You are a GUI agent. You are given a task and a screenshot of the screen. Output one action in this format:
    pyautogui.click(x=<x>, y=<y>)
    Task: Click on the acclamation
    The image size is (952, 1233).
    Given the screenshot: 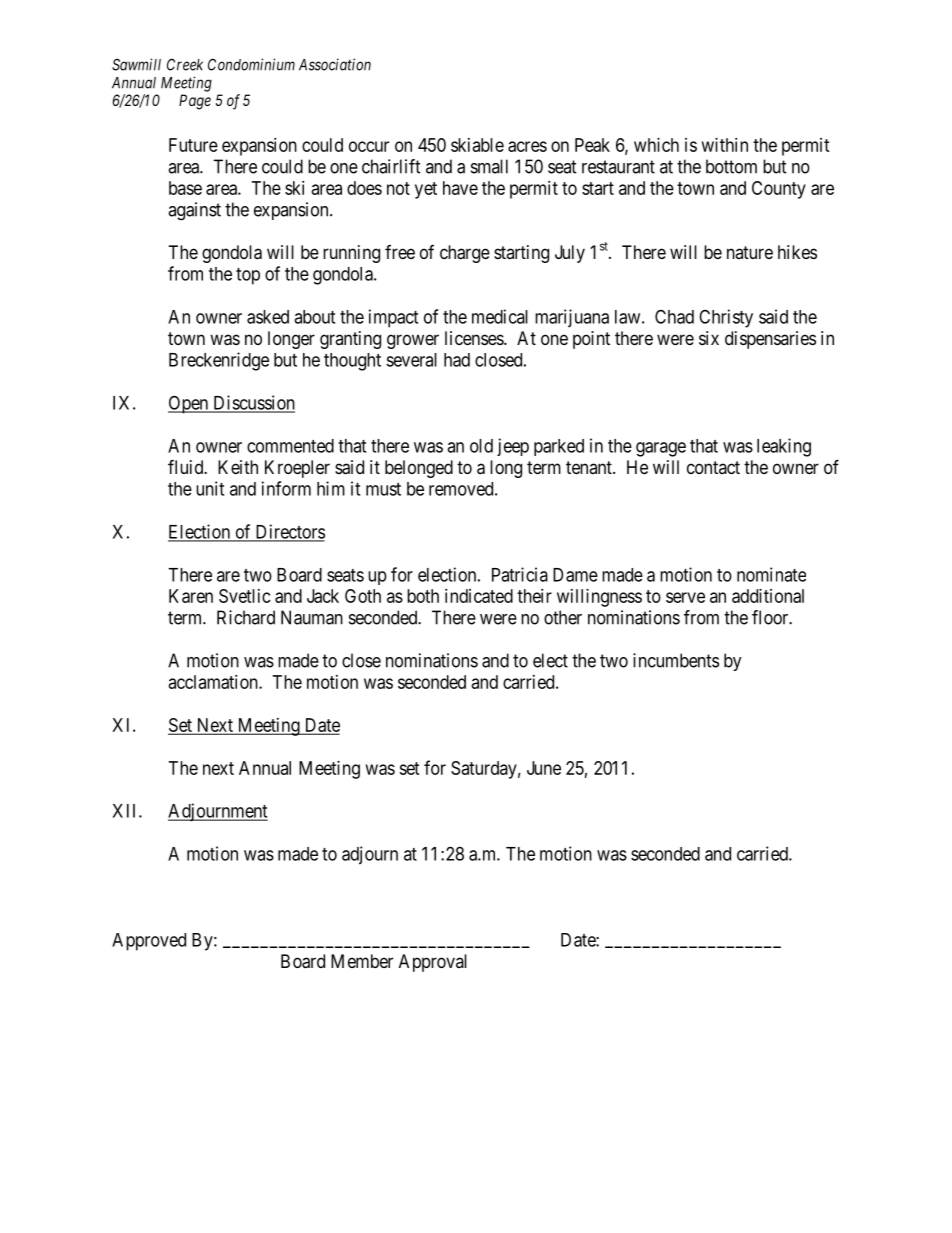 What is the action you would take?
    pyautogui.click(x=214, y=682)
